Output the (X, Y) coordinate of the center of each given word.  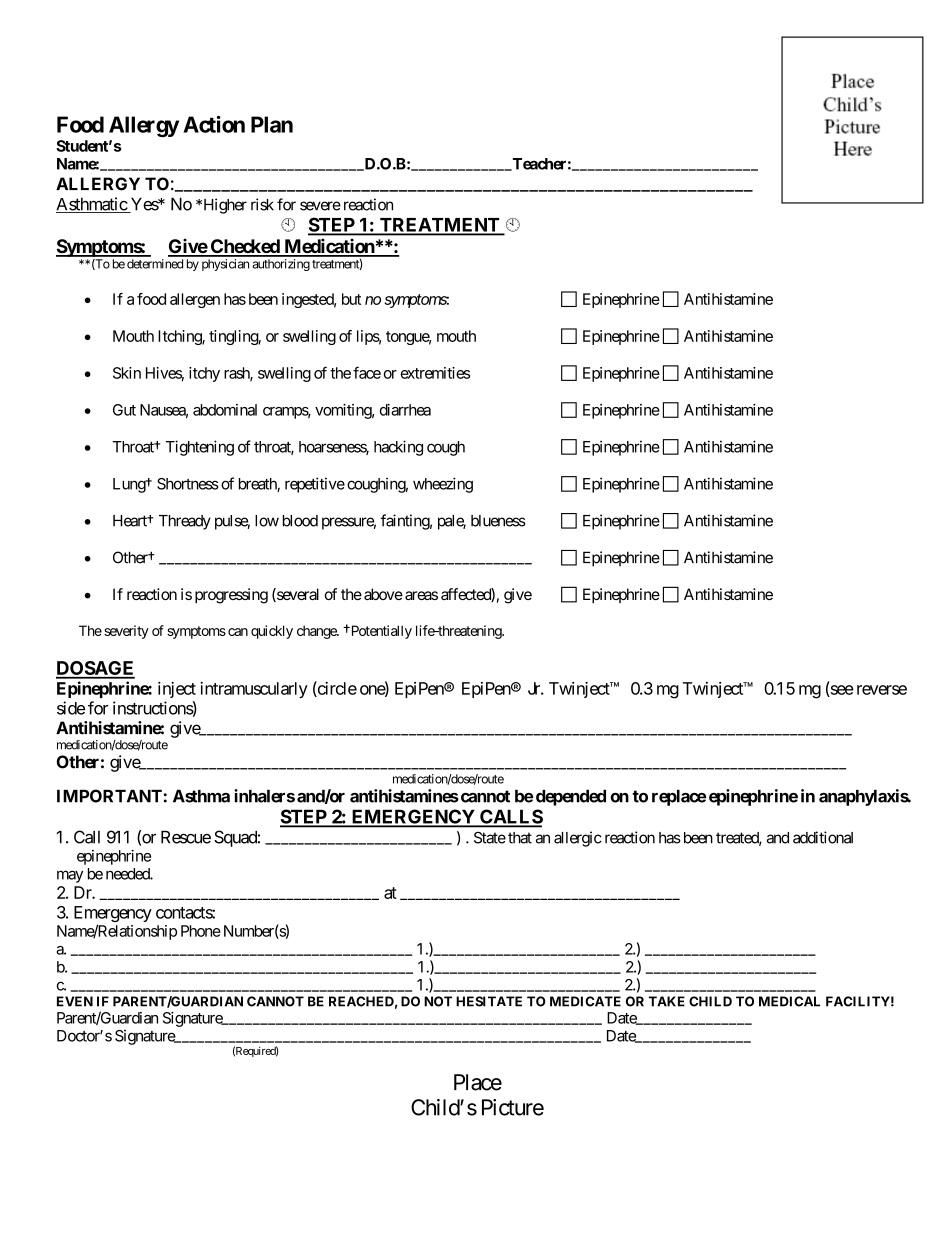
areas (421, 595)
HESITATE (489, 1001)
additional (823, 837)
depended (571, 798)
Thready (185, 522)
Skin (127, 373)
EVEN (75, 1001)
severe (320, 206)
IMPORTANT (109, 796)
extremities (435, 373)
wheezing (443, 485)
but (351, 299)
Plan (272, 124)
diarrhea (405, 410)
